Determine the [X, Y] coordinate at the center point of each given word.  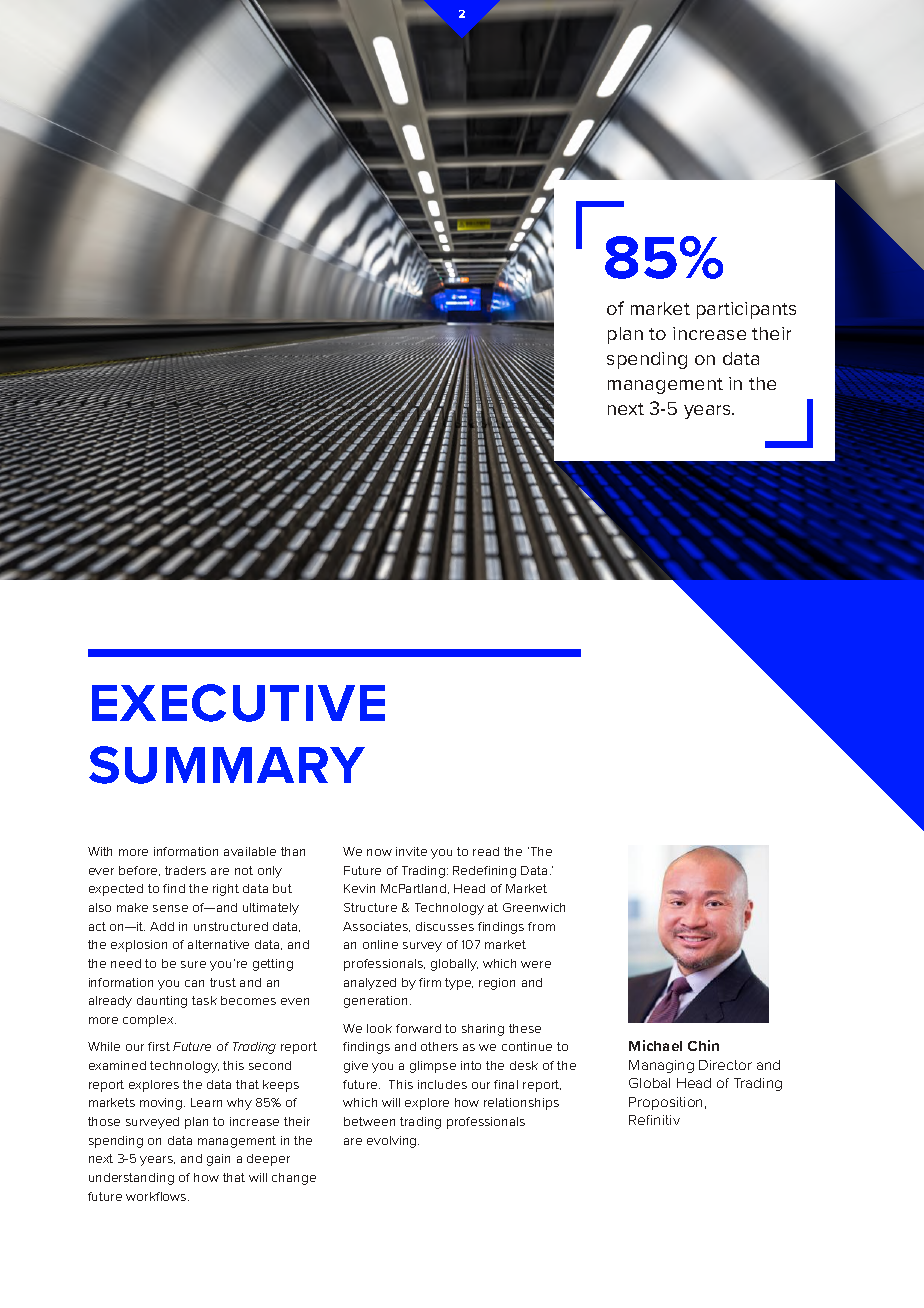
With [100, 851]
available [250, 851]
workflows [157, 1196]
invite [411, 851]
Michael [655, 1045]
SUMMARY [227, 765]
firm [430, 982]
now [379, 852]
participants [746, 310]
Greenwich [534, 907]
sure [193, 964]
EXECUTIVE [238, 703]
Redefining [484, 872]
